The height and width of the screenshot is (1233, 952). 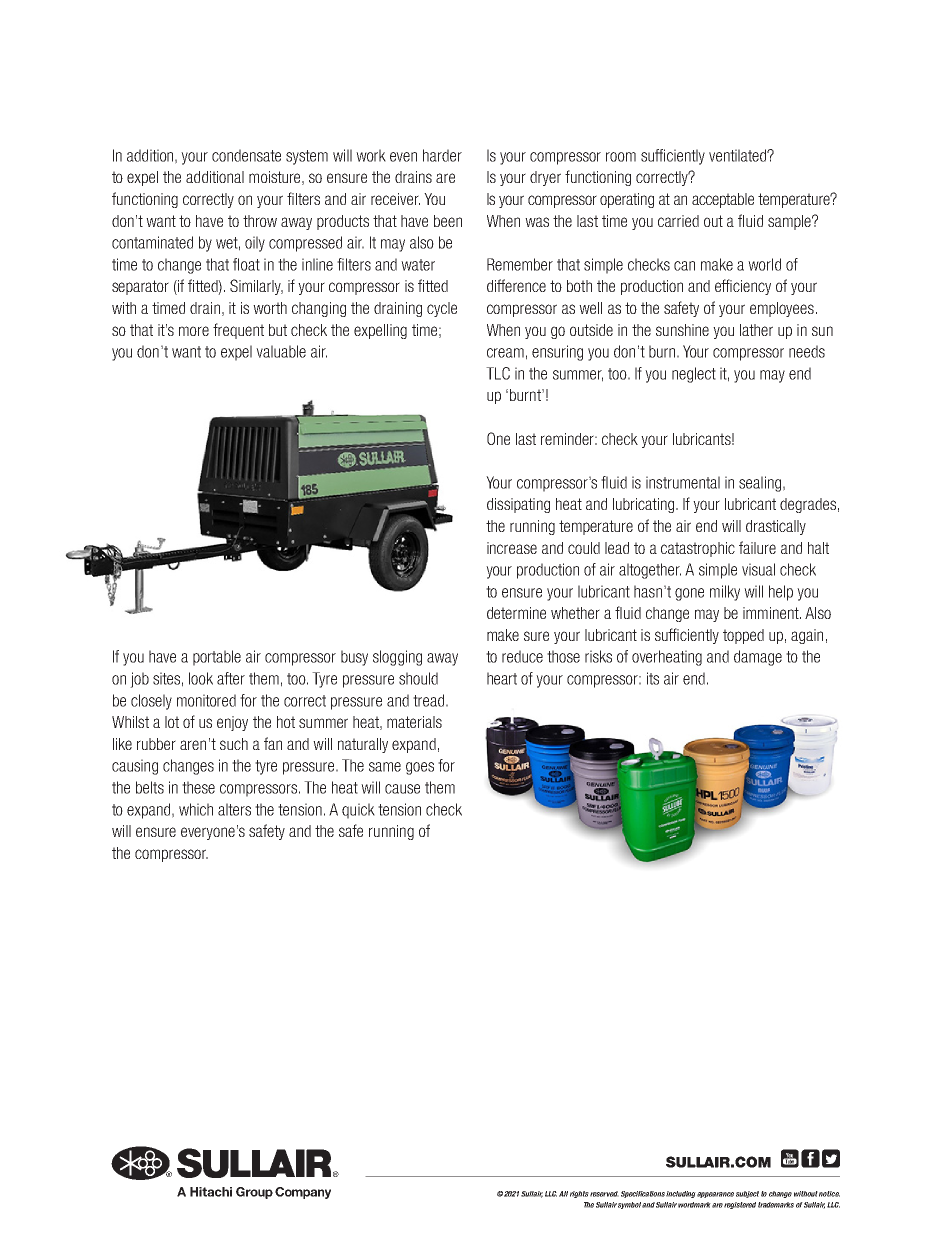 I want to click on been, so click(x=448, y=221).
